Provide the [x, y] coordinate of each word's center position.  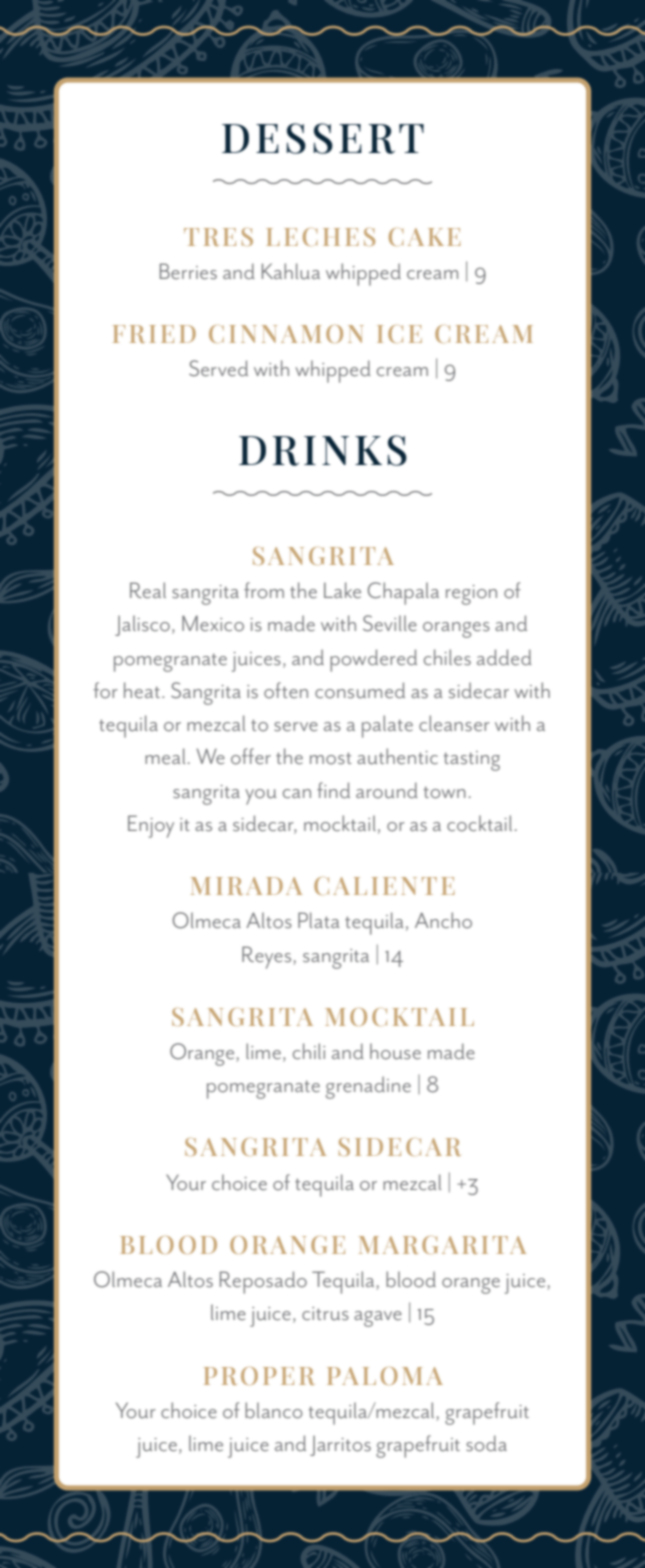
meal [165, 756]
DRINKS [323, 450]
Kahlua [291, 271]
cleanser [454, 723]
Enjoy [151, 826]
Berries [188, 271]
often [286, 690]
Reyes [268, 957]
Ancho [443, 920]
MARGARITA [442, 1245]
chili [309, 1051]
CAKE [425, 237]
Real [148, 590]
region [471, 595]
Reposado [263, 1282]
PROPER [259, 1376]
